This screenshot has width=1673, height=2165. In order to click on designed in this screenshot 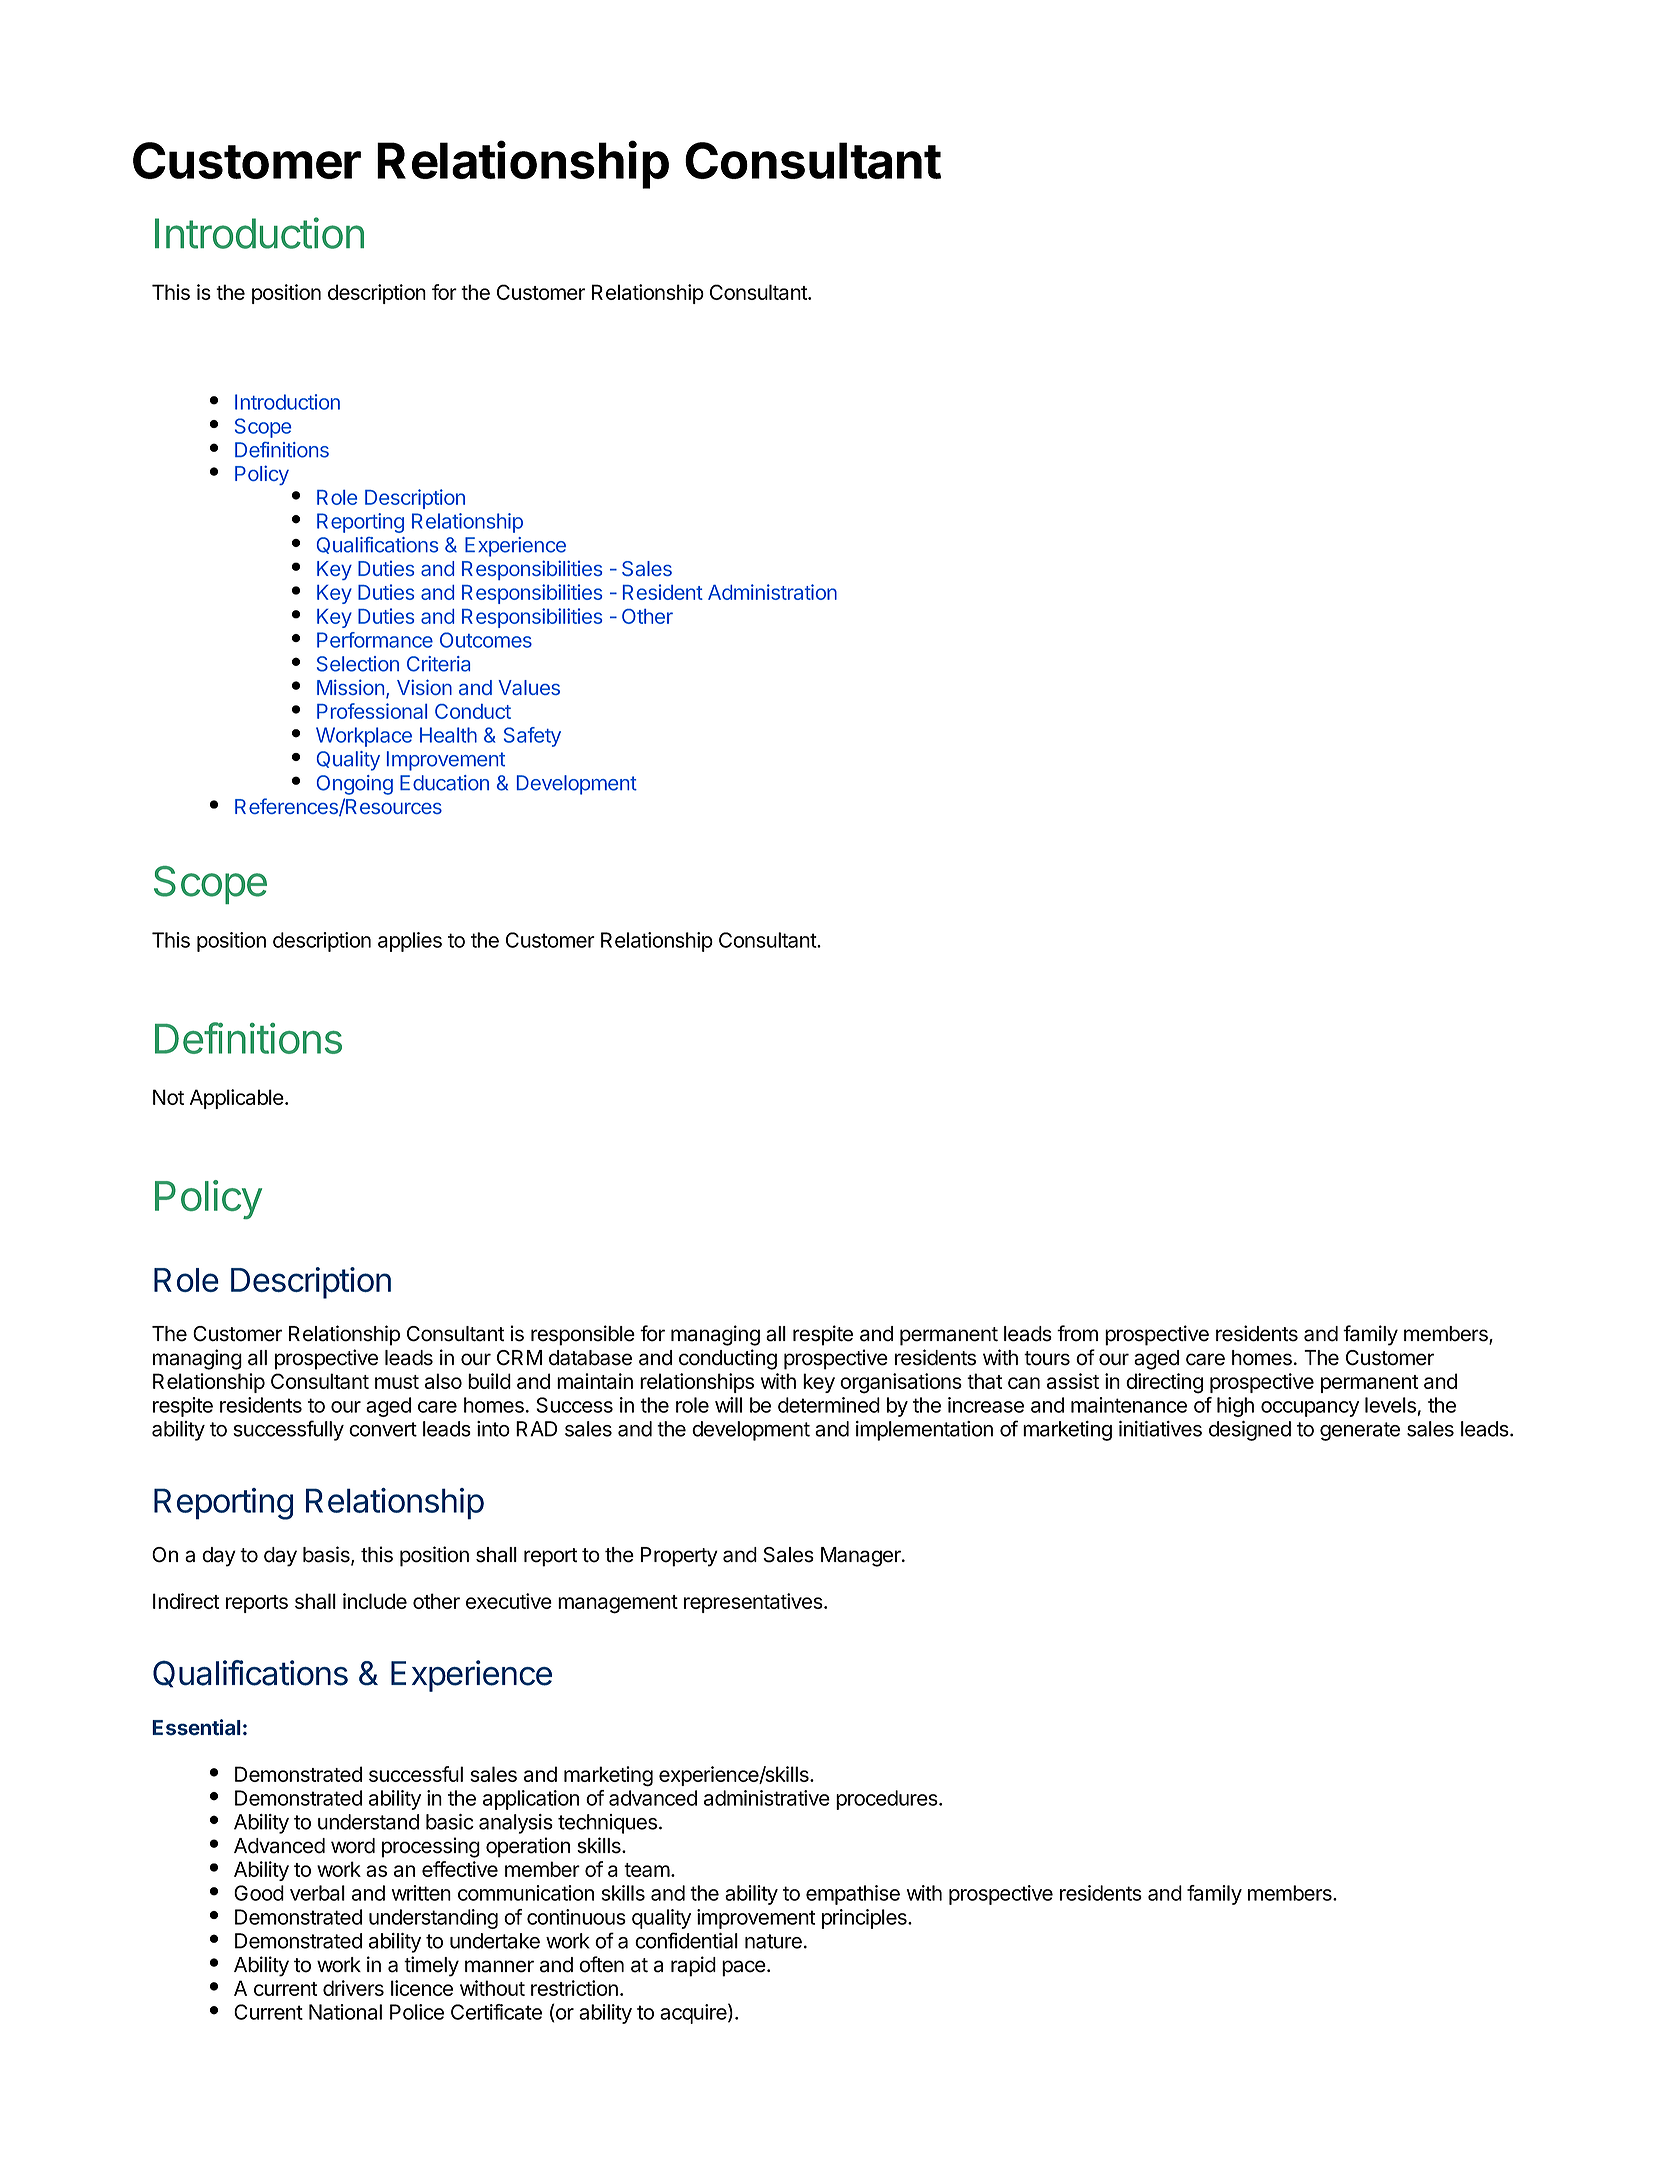, I will do `click(1250, 1431)`.
